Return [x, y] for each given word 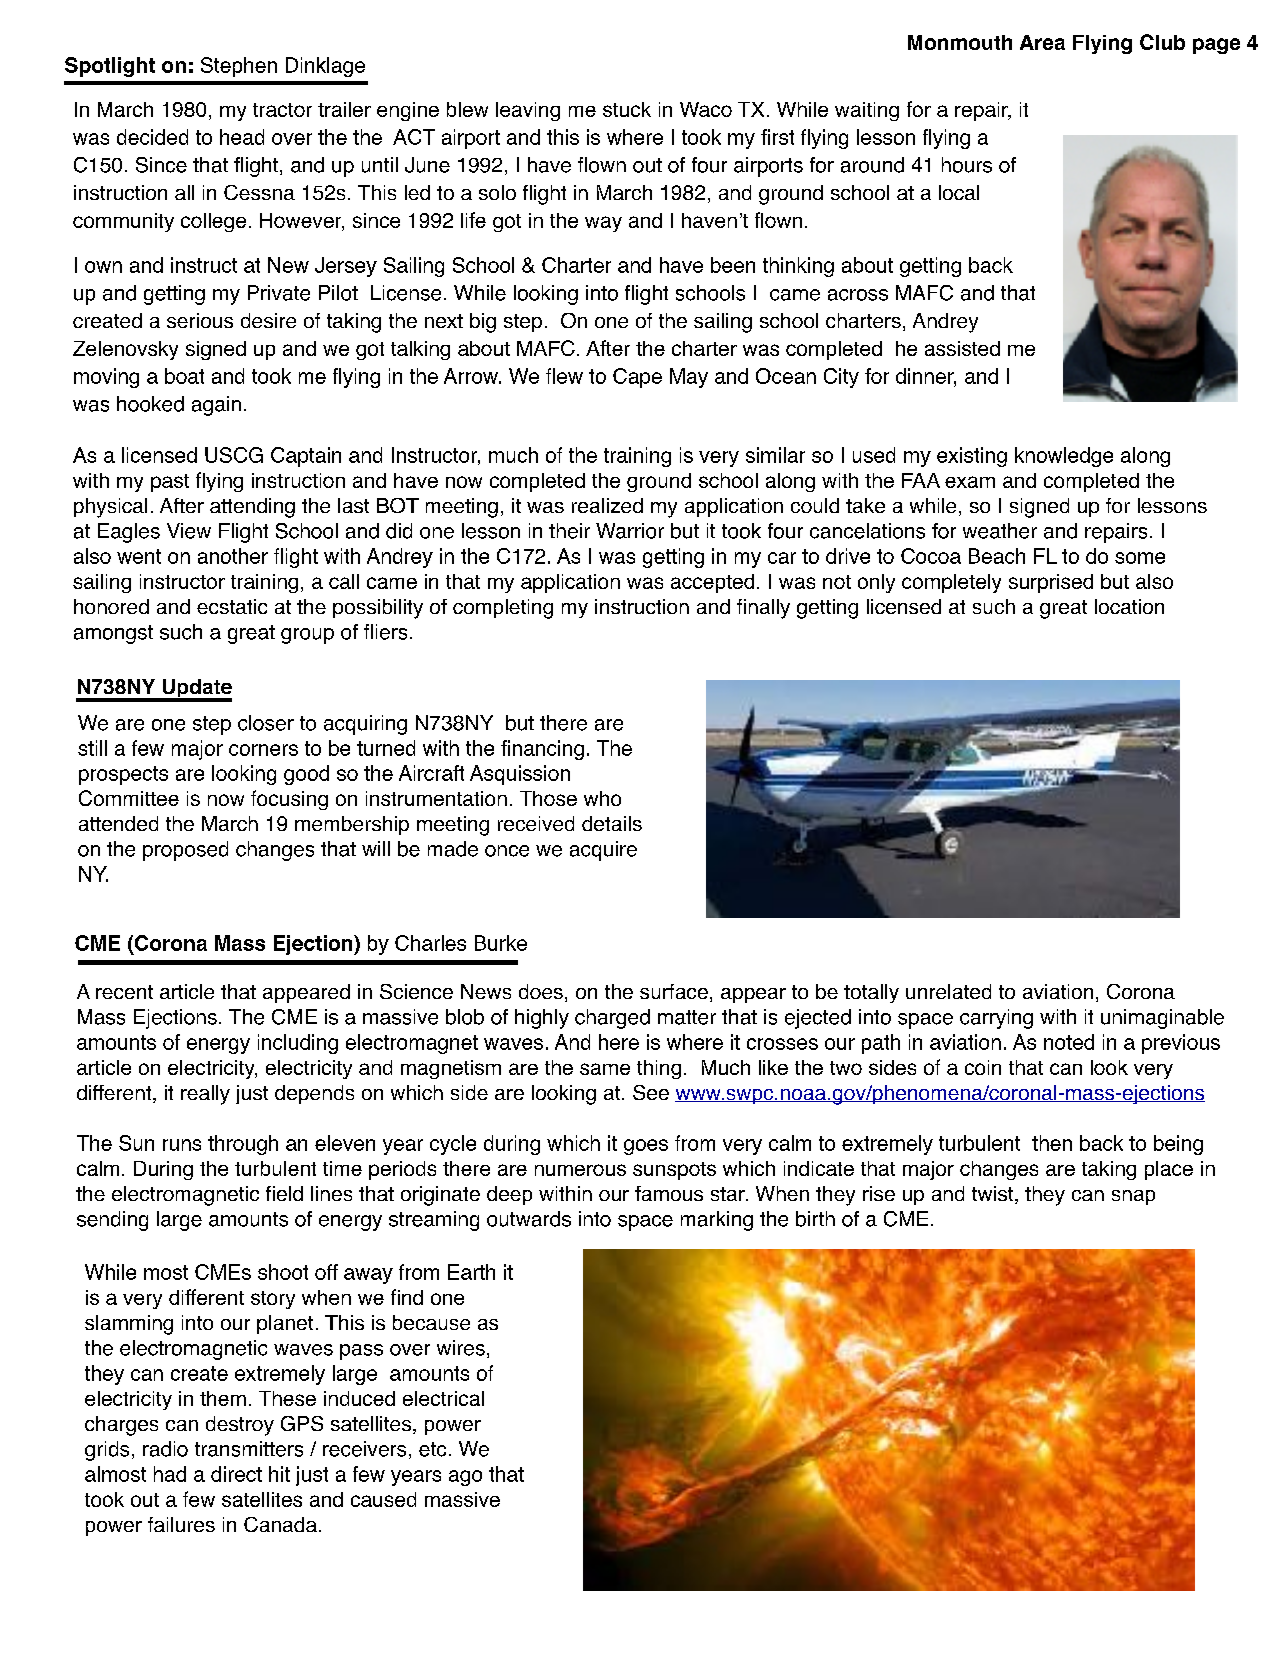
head [242, 137]
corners [263, 750]
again [216, 406]
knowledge [1064, 457]
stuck [627, 109]
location [1129, 606]
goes [646, 1147]
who [602, 798]
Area [1042, 42]
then [1052, 1143]
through [243, 1145]
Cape [637, 378]
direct [236, 1474]
